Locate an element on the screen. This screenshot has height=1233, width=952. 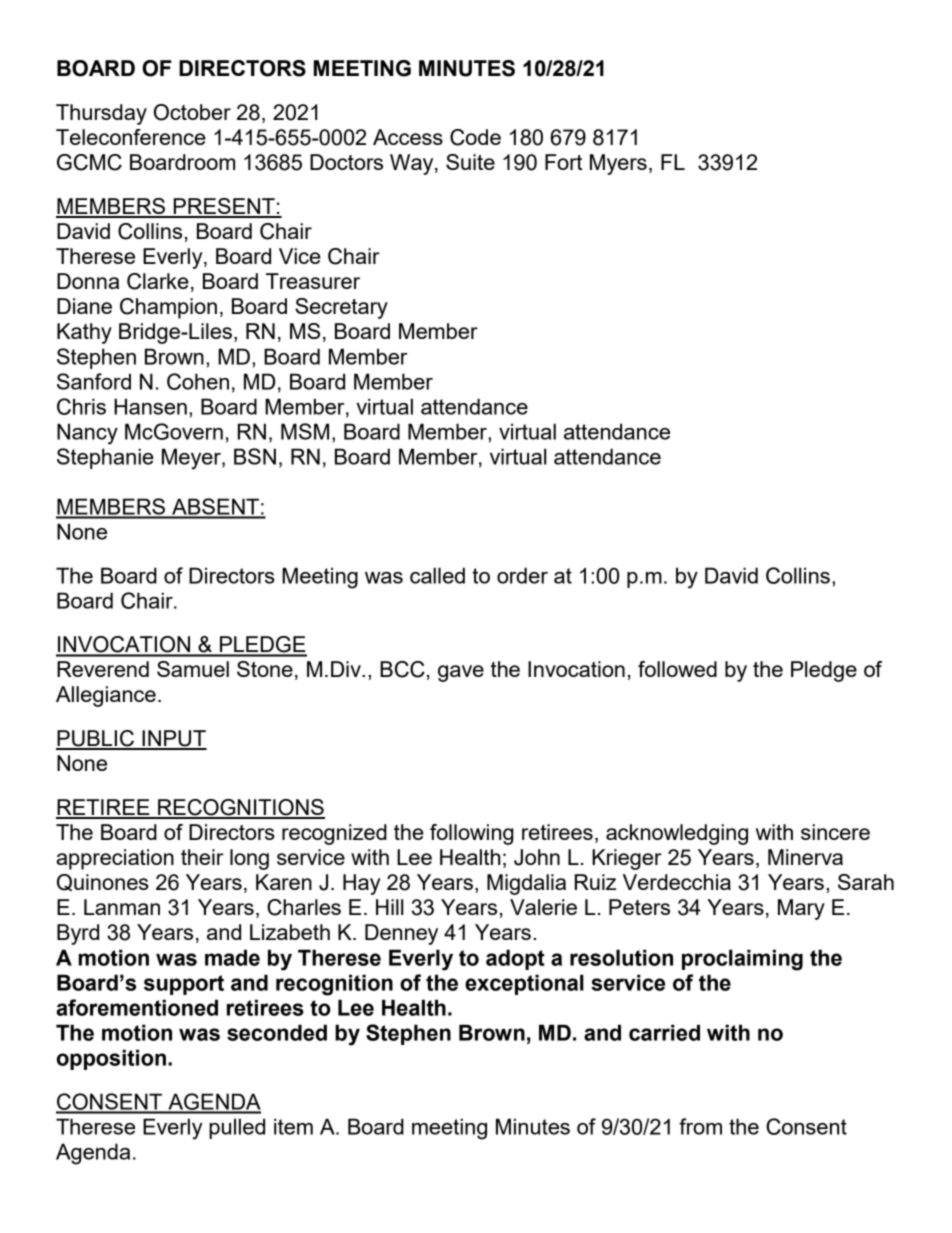
Teleconference is located at coordinates (131, 137).
